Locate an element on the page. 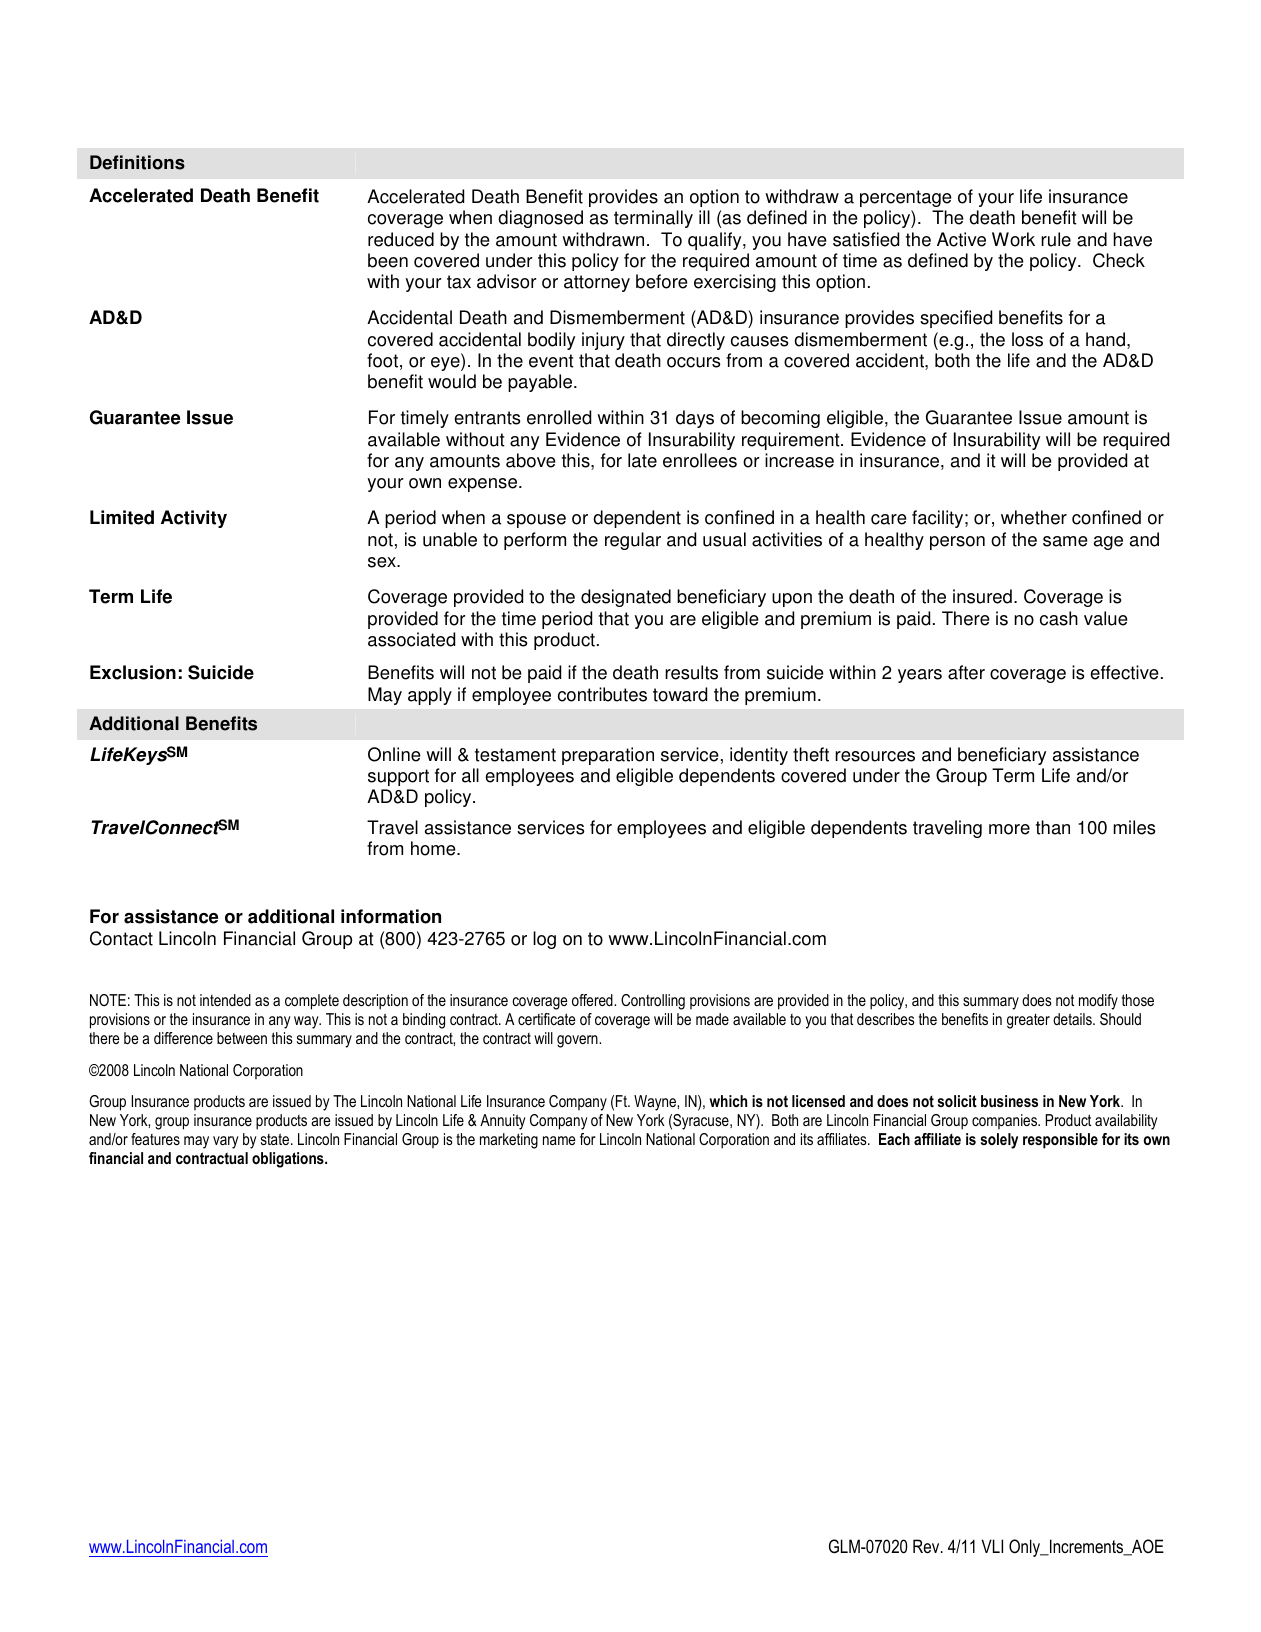 The height and width of the page is (1632, 1261). Work is located at coordinates (1013, 239).
